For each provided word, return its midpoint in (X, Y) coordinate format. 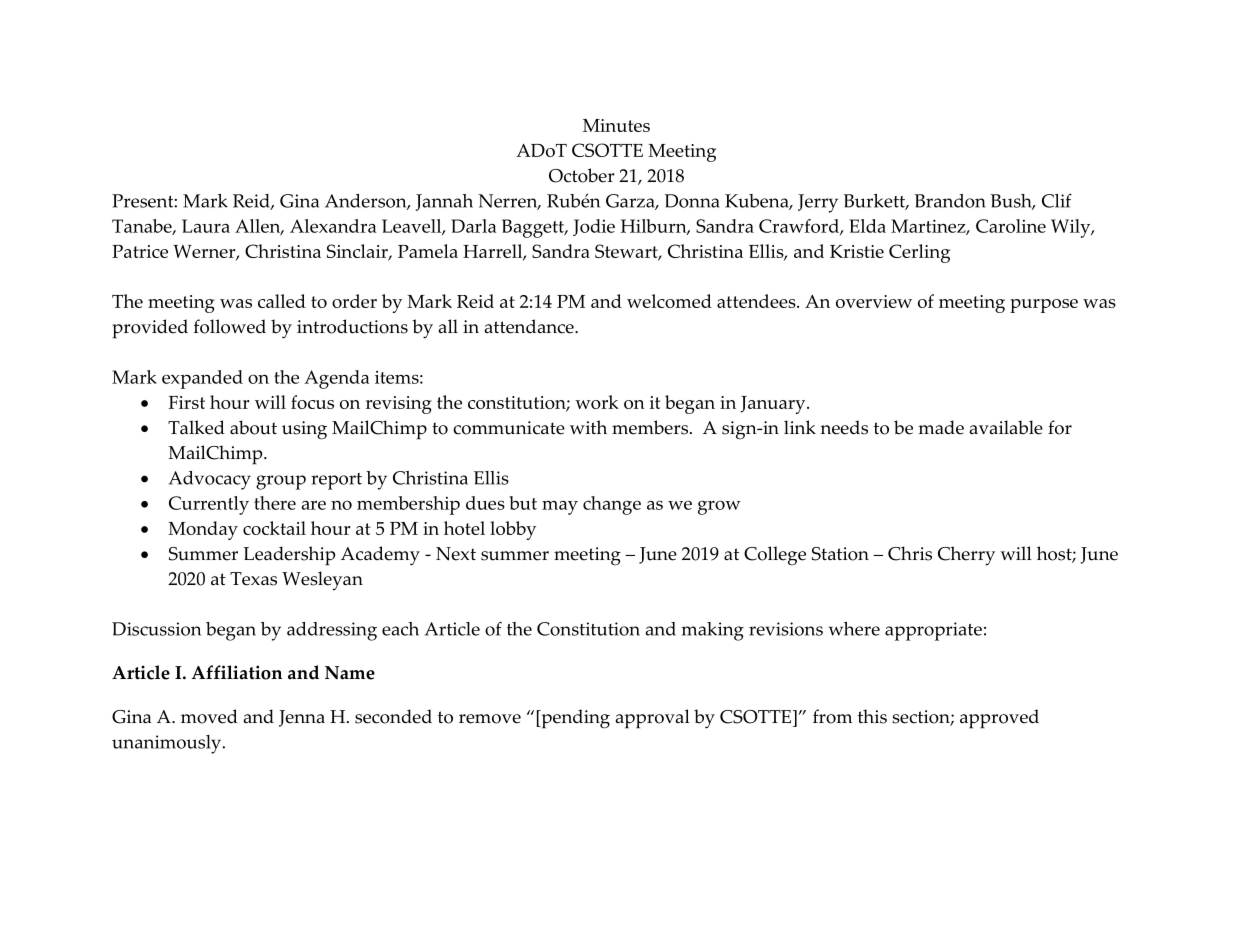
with (588, 427)
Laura (206, 226)
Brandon (950, 201)
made (941, 427)
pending (574, 719)
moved (209, 716)
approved (999, 719)
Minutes (616, 125)
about (253, 427)
